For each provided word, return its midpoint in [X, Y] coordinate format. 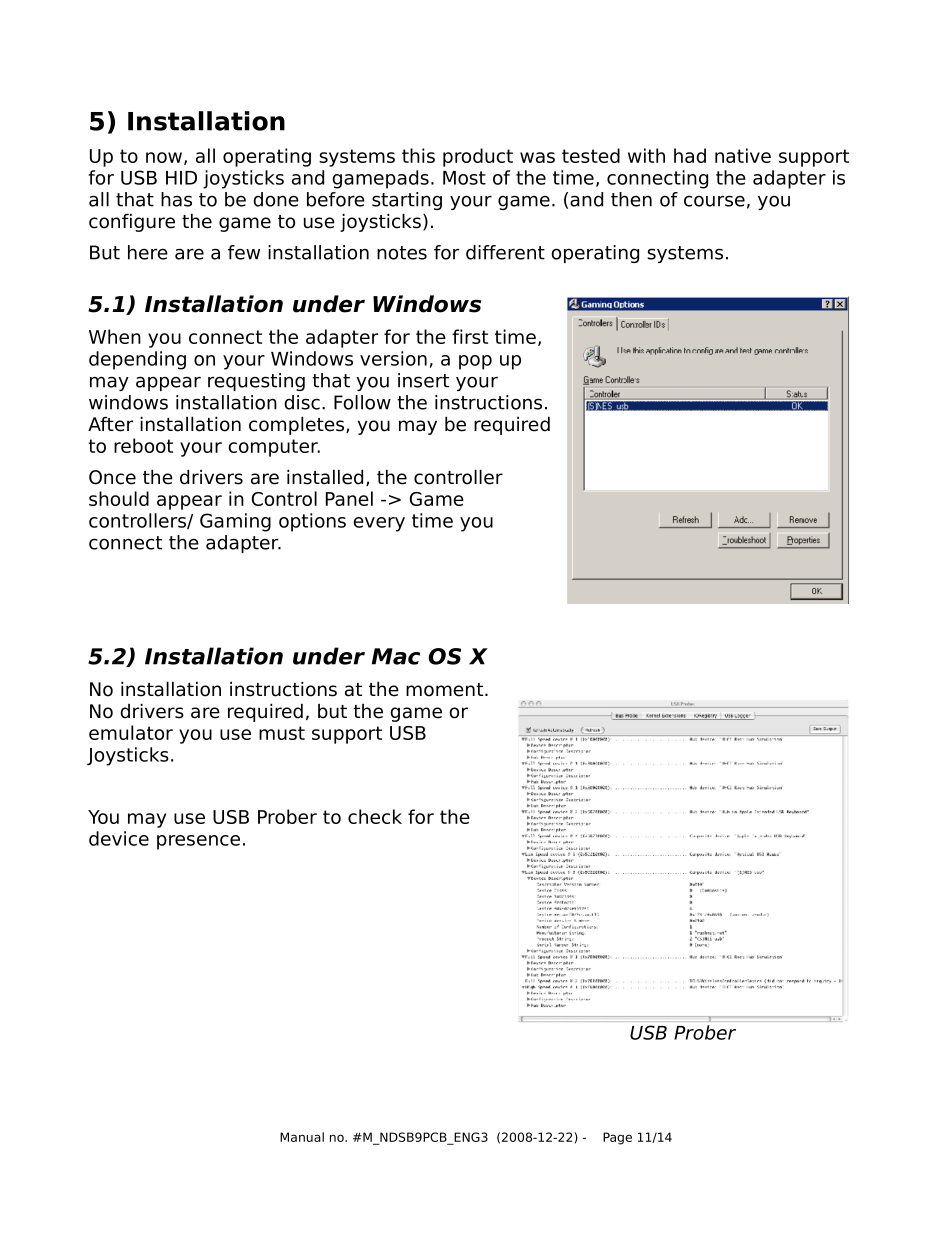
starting [407, 201]
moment [446, 690]
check [375, 816]
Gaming [235, 522]
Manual [302, 1137]
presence [198, 842]
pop [475, 362]
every [379, 524]
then [631, 199]
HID [181, 178]
